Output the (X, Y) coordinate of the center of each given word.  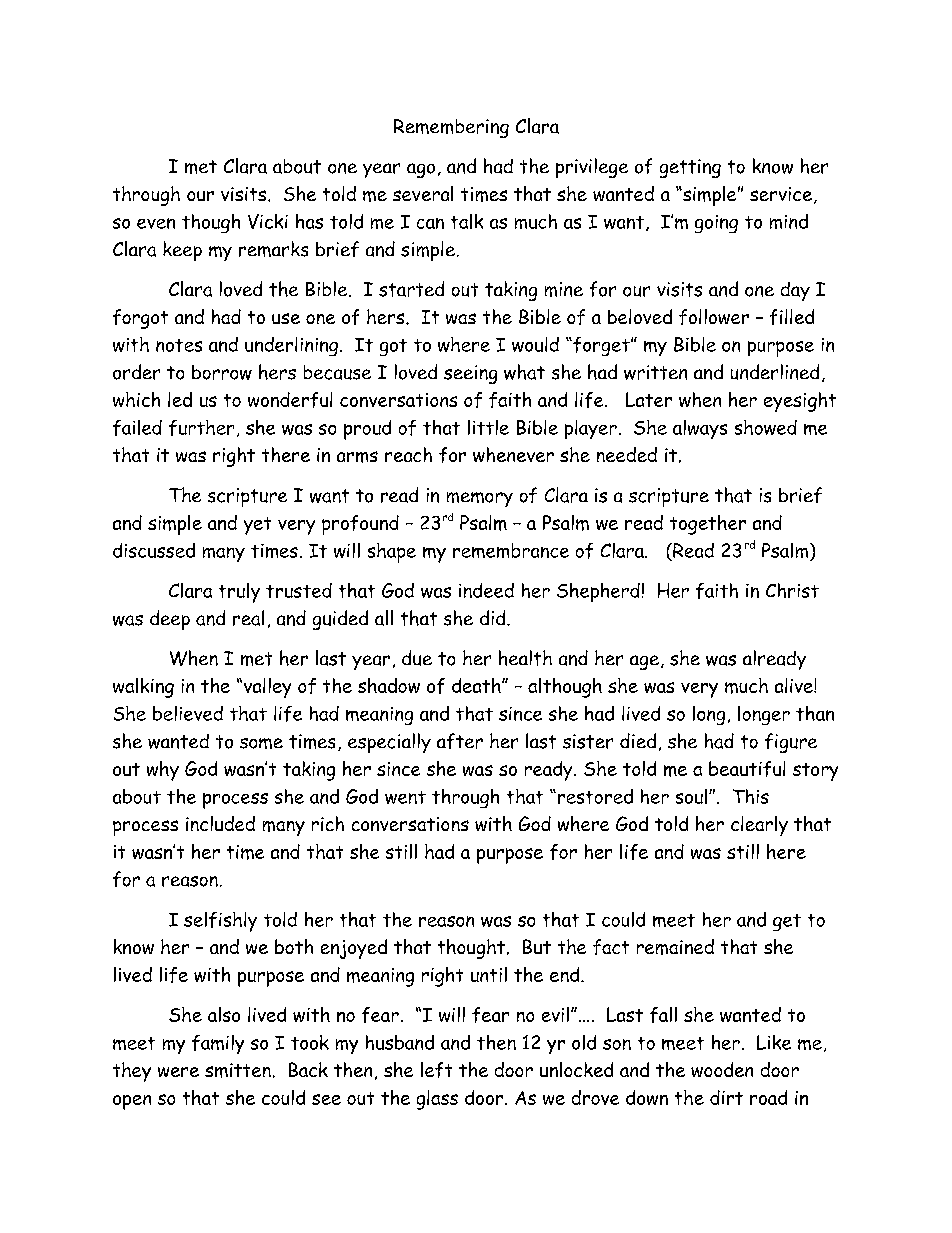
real (248, 618)
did (494, 617)
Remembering (451, 128)
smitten (238, 1070)
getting (690, 168)
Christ (792, 590)
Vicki (268, 221)
